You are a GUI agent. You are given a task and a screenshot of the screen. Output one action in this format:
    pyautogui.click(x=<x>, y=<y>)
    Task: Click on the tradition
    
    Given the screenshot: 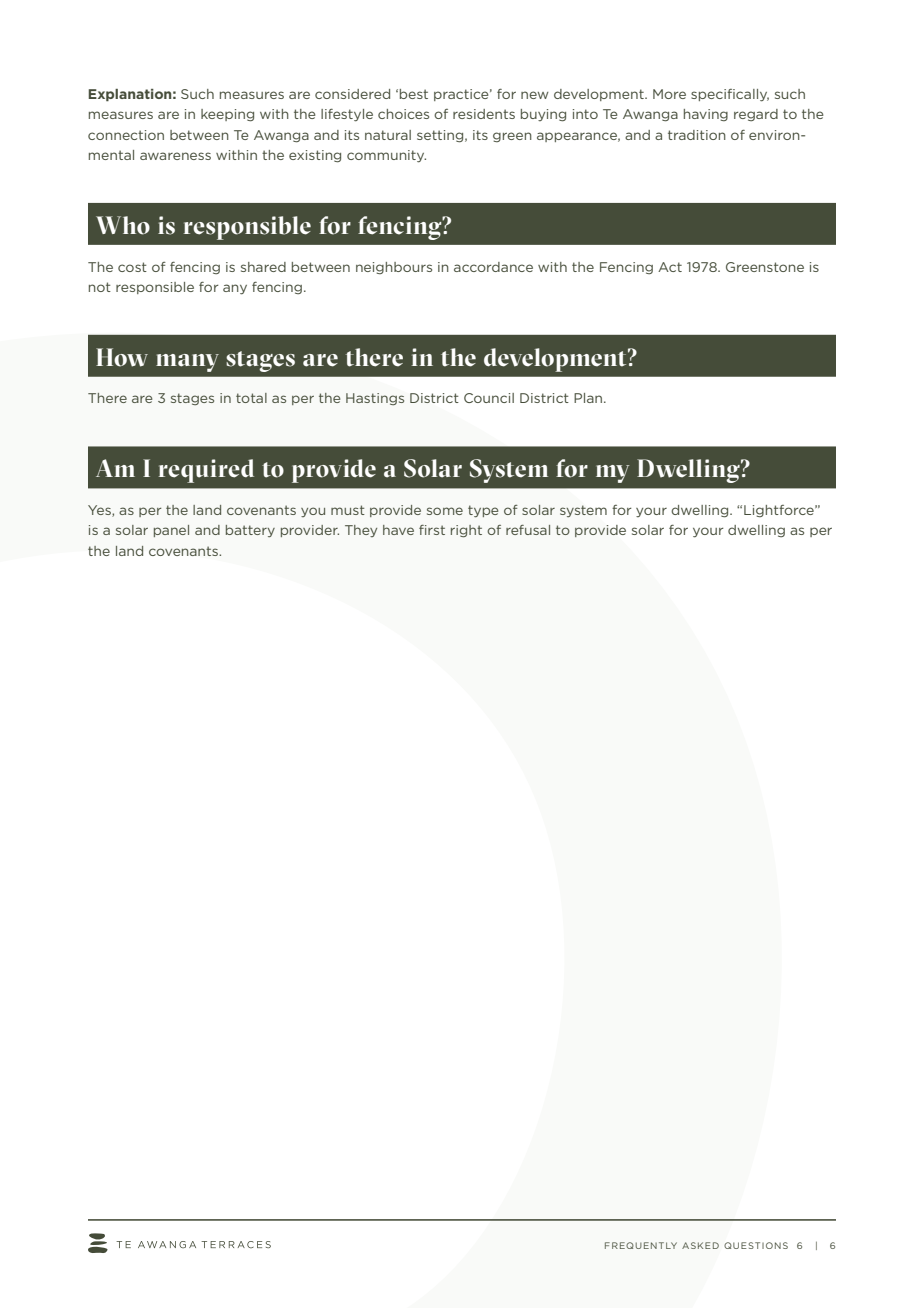 What is the action you would take?
    pyautogui.click(x=697, y=135)
